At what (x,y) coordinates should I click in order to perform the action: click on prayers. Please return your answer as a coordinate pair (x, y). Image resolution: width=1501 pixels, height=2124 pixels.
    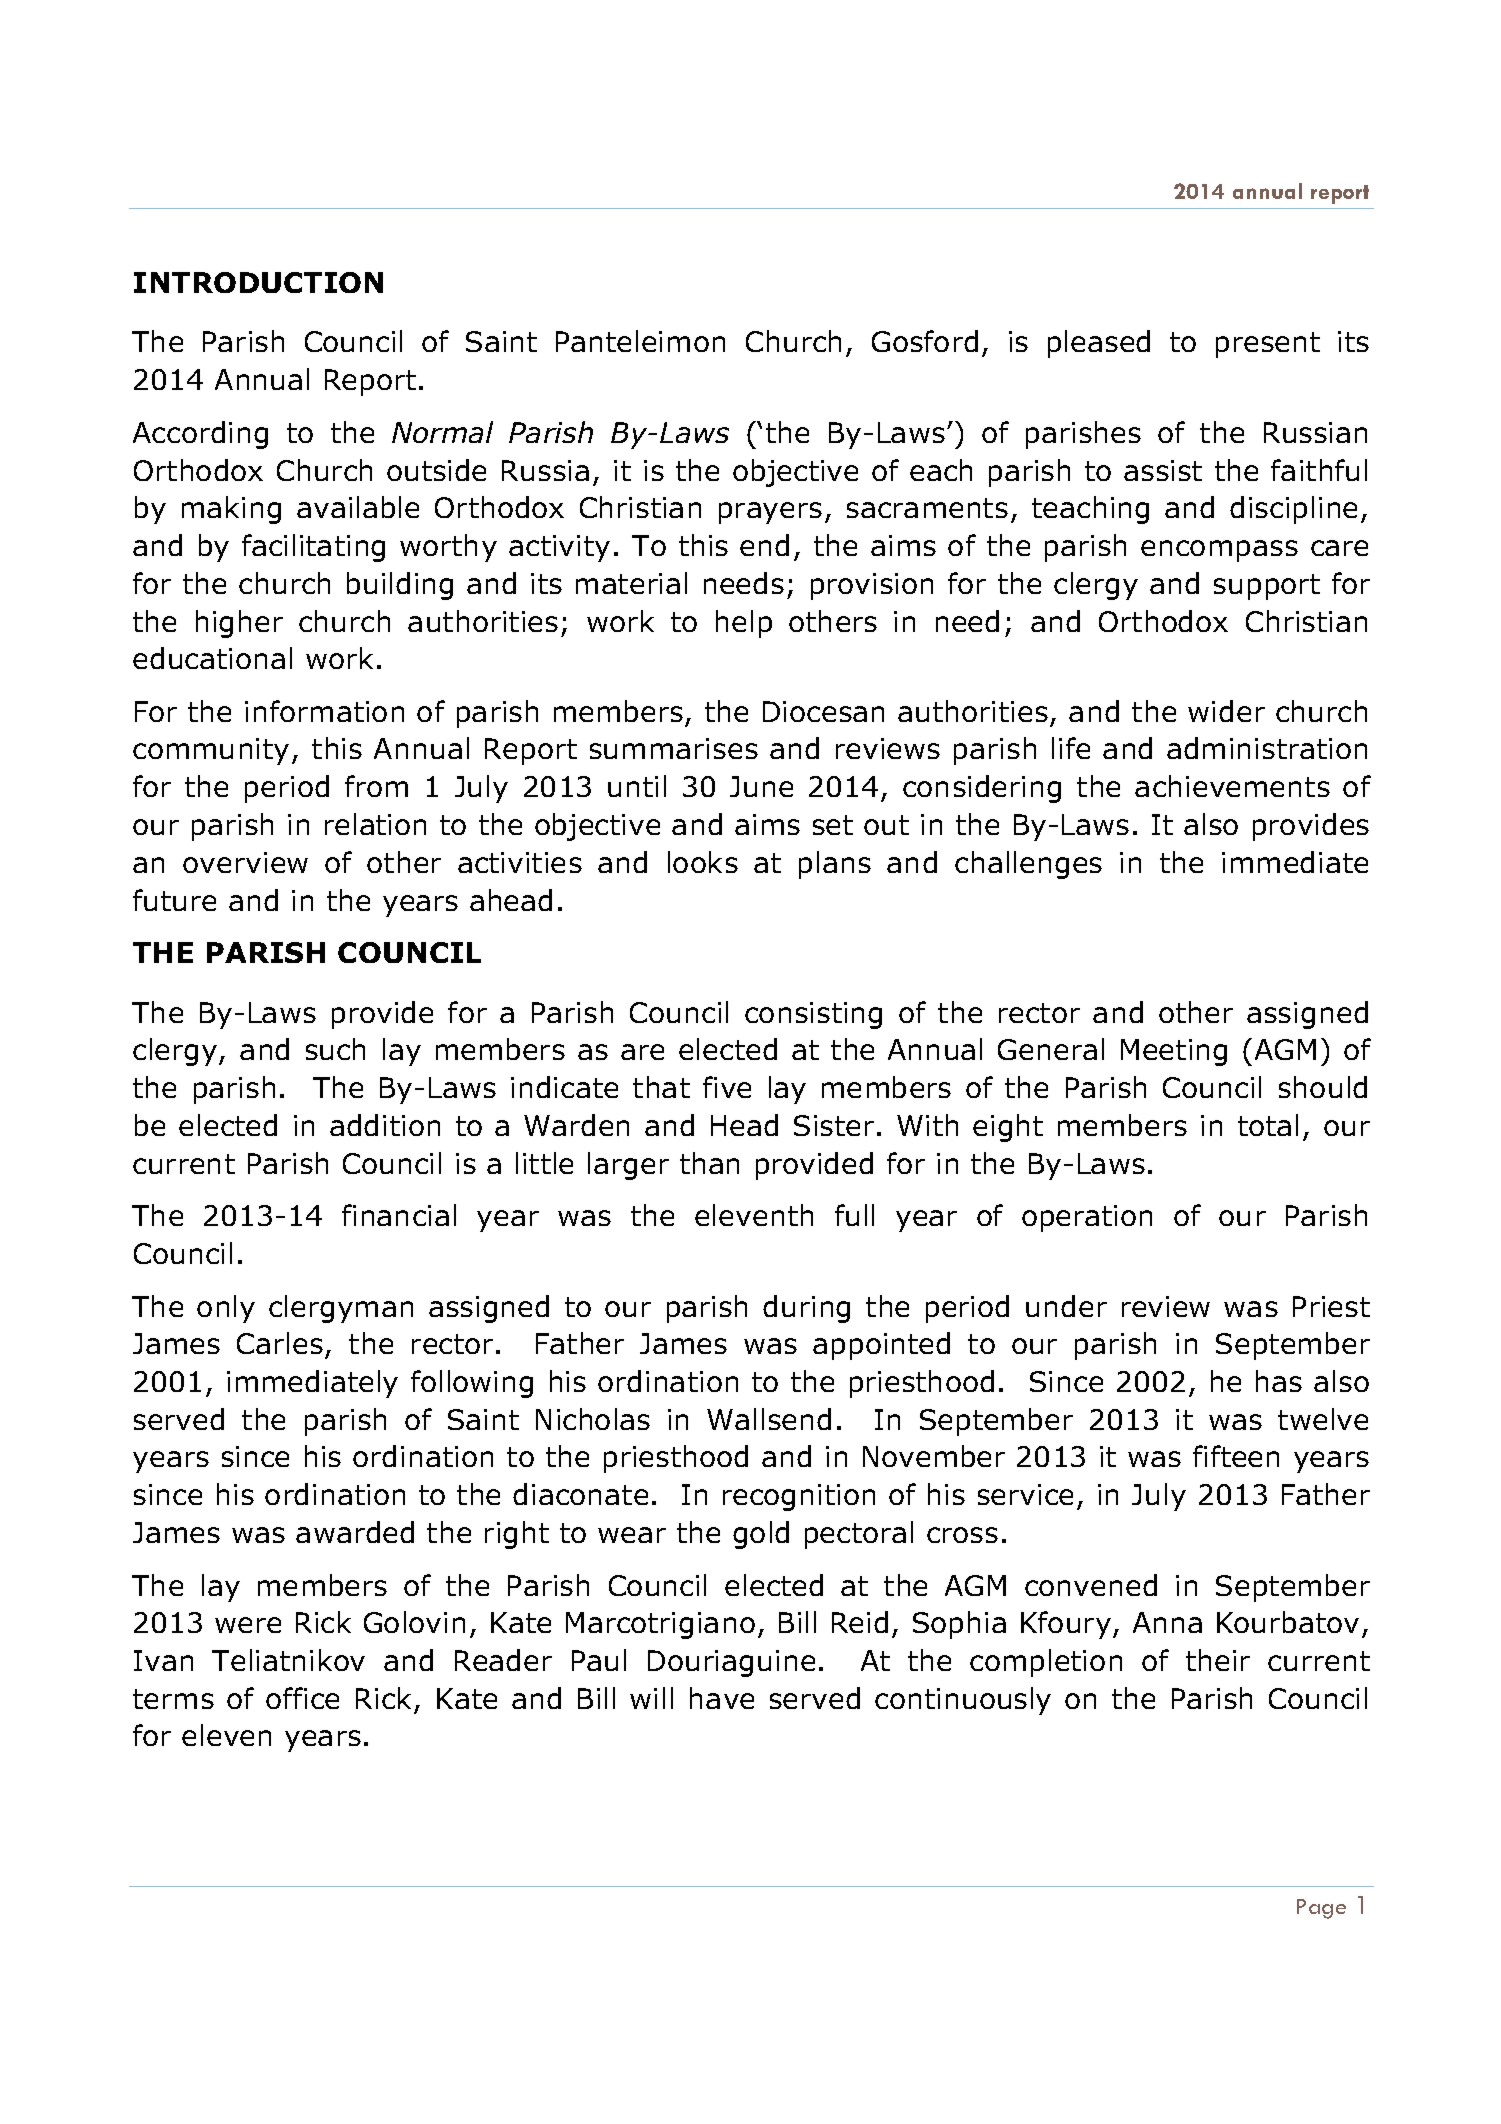
    Looking at the image, I should click on (770, 513).
